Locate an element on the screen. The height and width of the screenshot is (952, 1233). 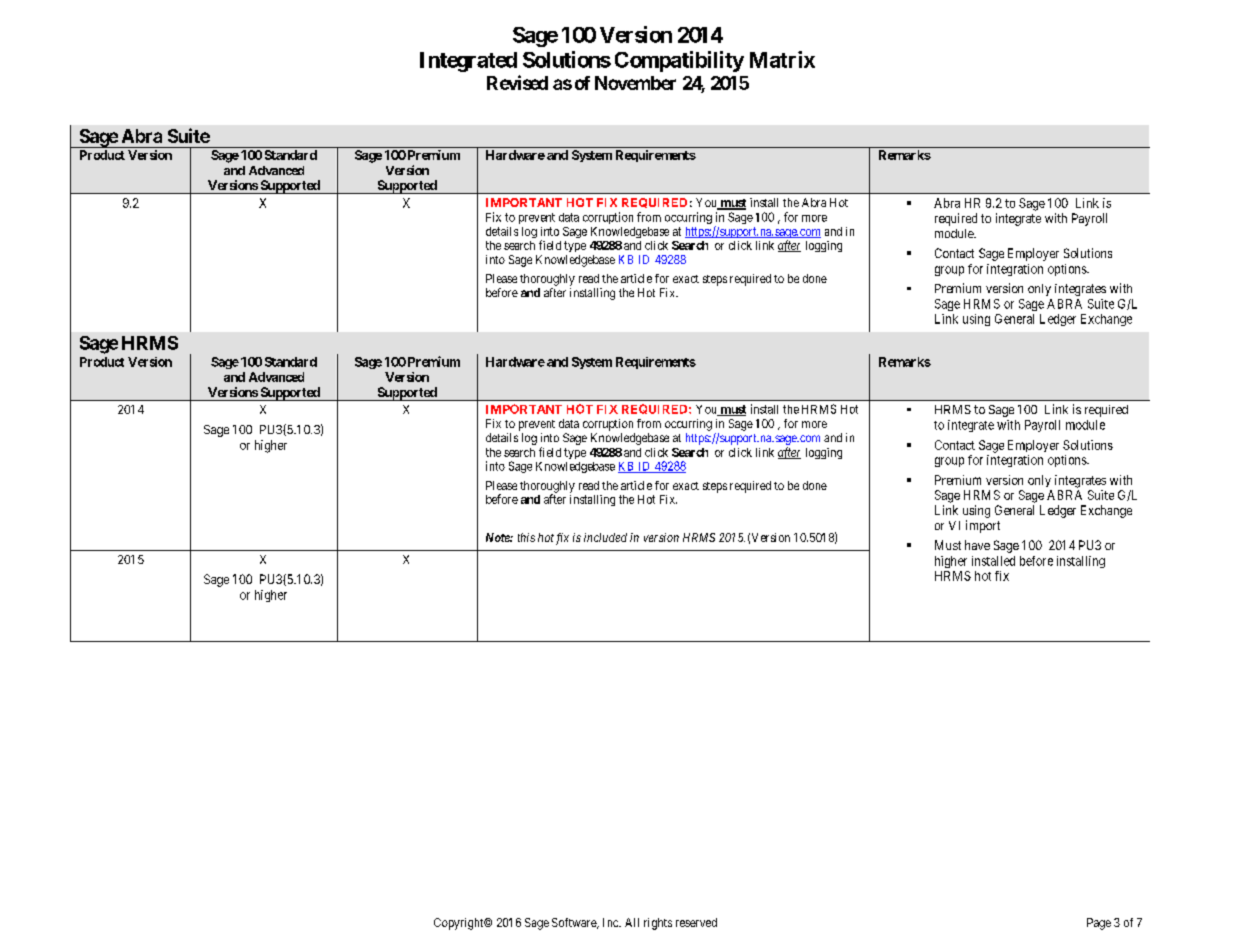
included is located at coordinates (605, 537).
